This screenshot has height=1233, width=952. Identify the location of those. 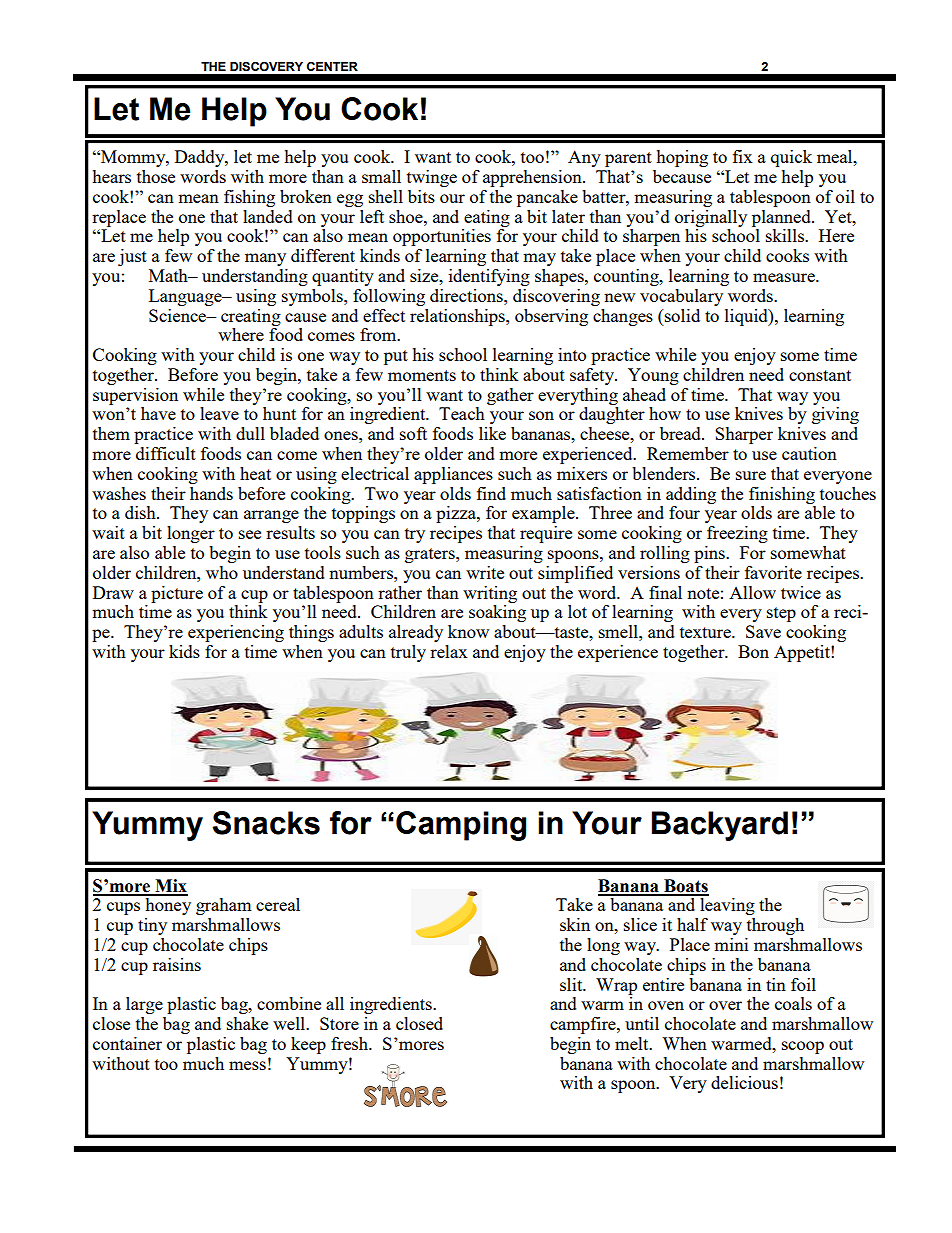
(156, 176).
